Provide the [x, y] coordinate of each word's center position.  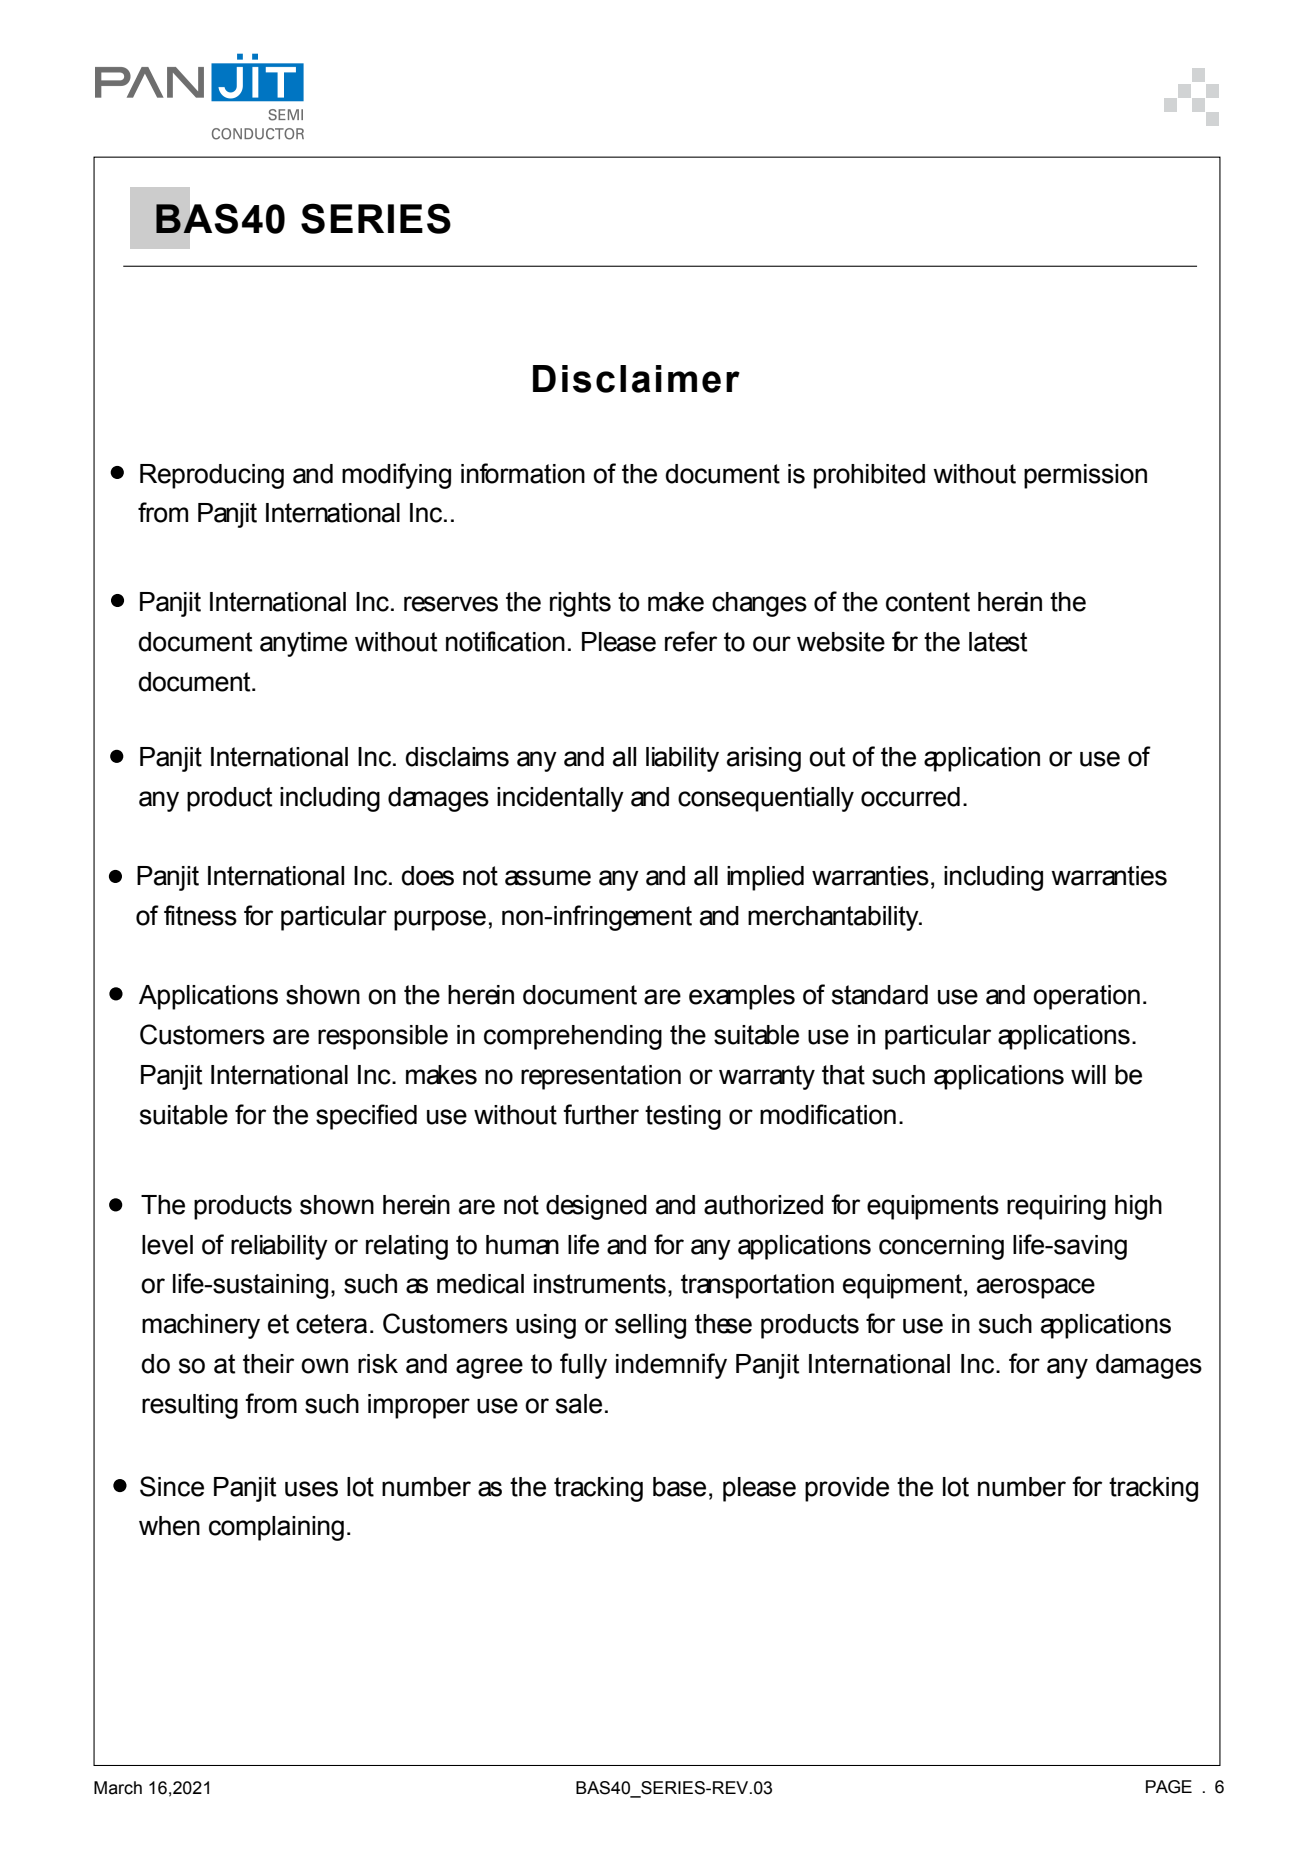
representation [601, 1077]
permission [1085, 476]
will [1088, 1074]
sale [579, 1404]
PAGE [1169, 1787]
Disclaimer [636, 379]
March [118, 1788]
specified [366, 1117]
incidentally [560, 799]
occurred [910, 797]
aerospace [1036, 1288]
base [679, 1487]
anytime [303, 644]
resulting [190, 1406]
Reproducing [212, 476]
